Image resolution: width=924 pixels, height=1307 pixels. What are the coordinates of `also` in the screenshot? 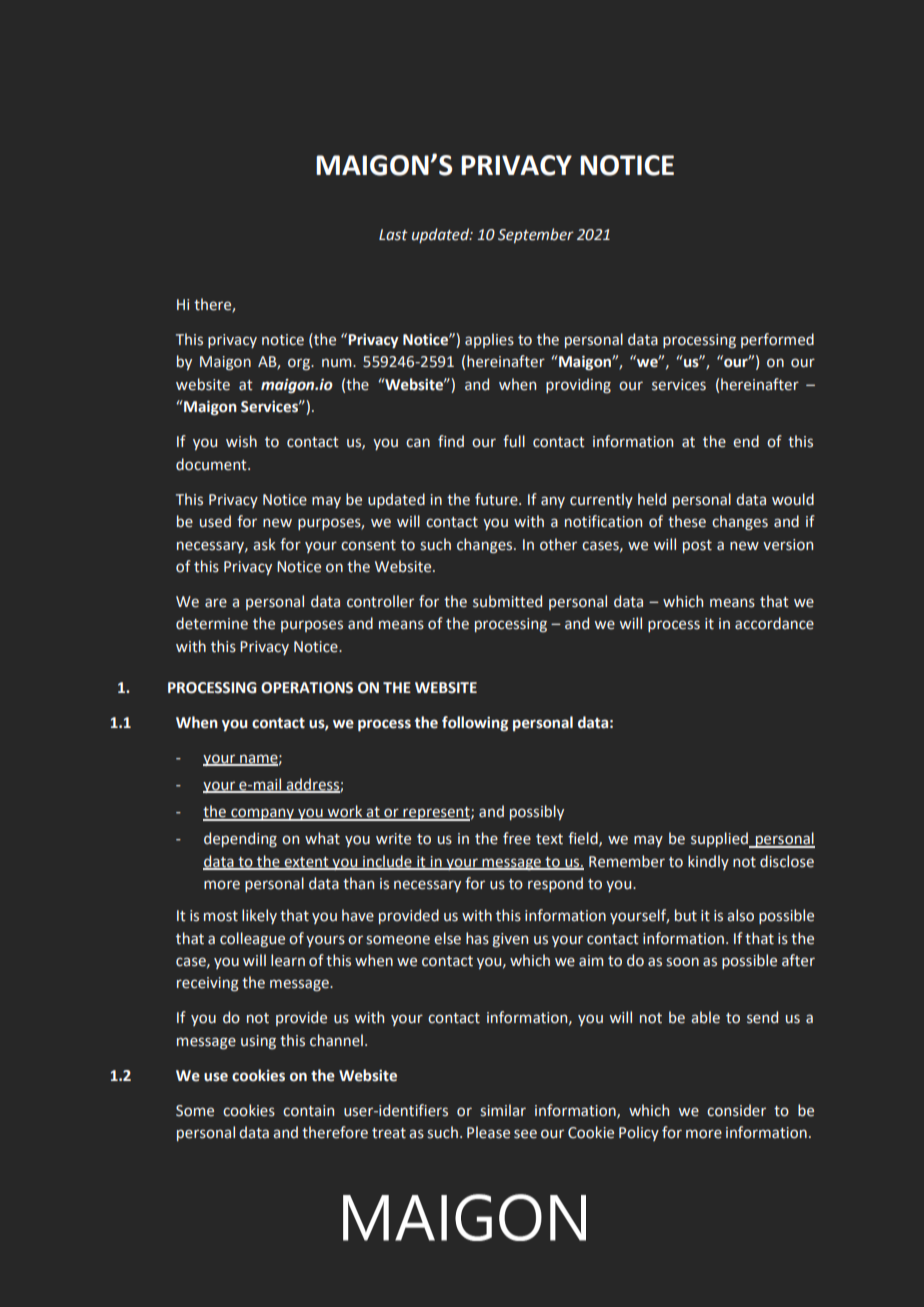 It's located at (740, 915).
